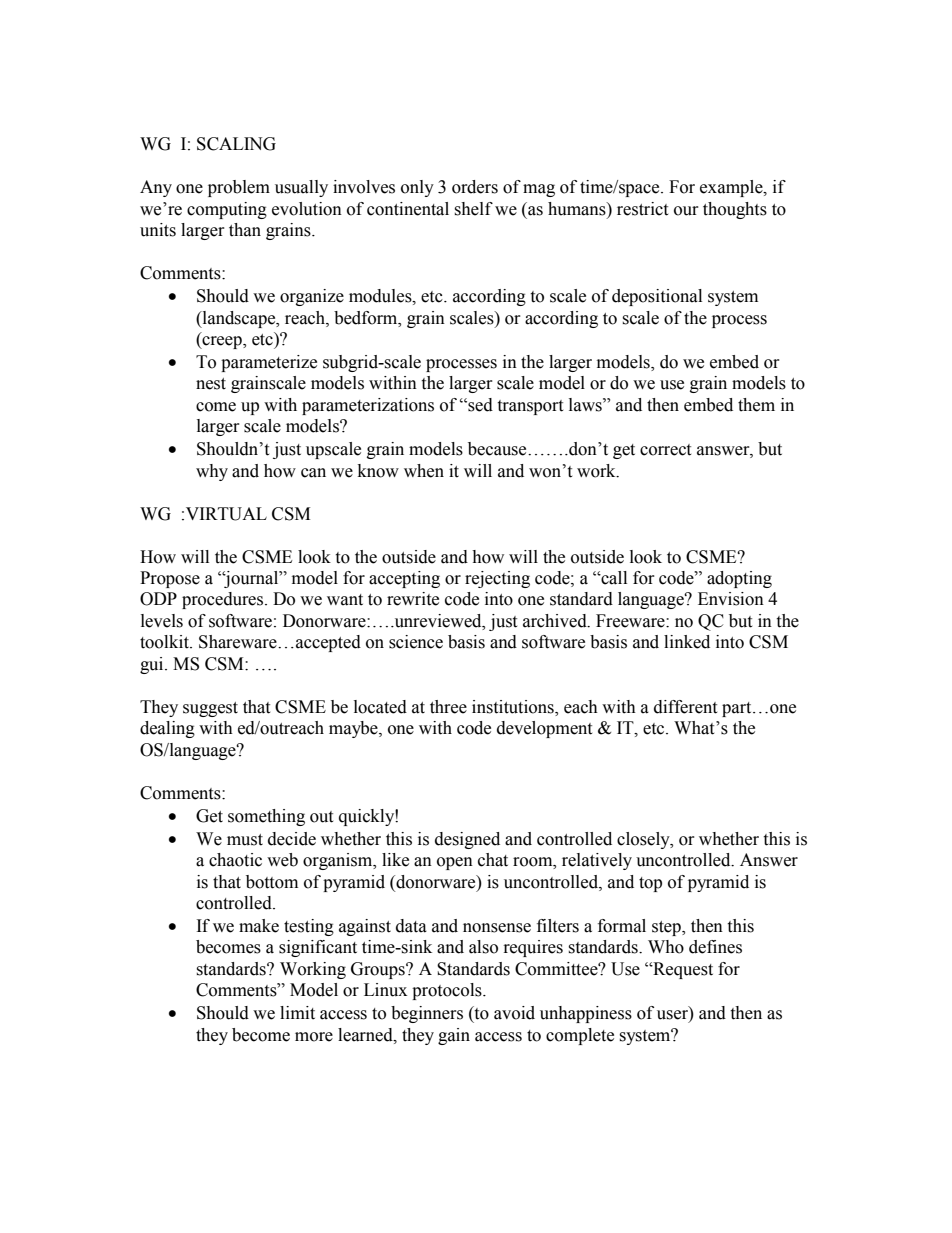  Describe the element at coordinates (665, 450) in the page. I see `correct` at that location.
